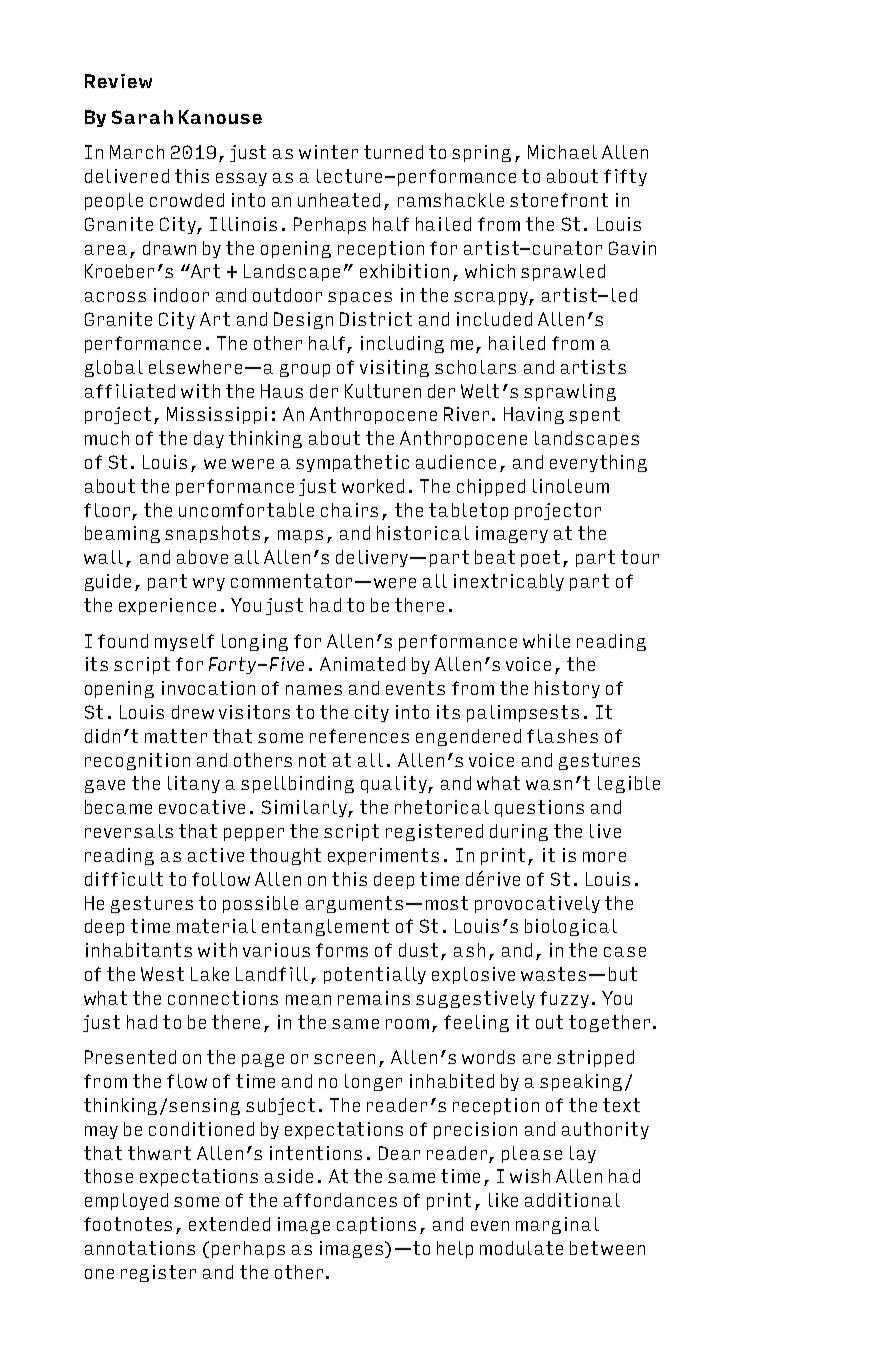  What do you see at coordinates (393, 152) in the screenshot?
I see `turned` at bounding box center [393, 152].
